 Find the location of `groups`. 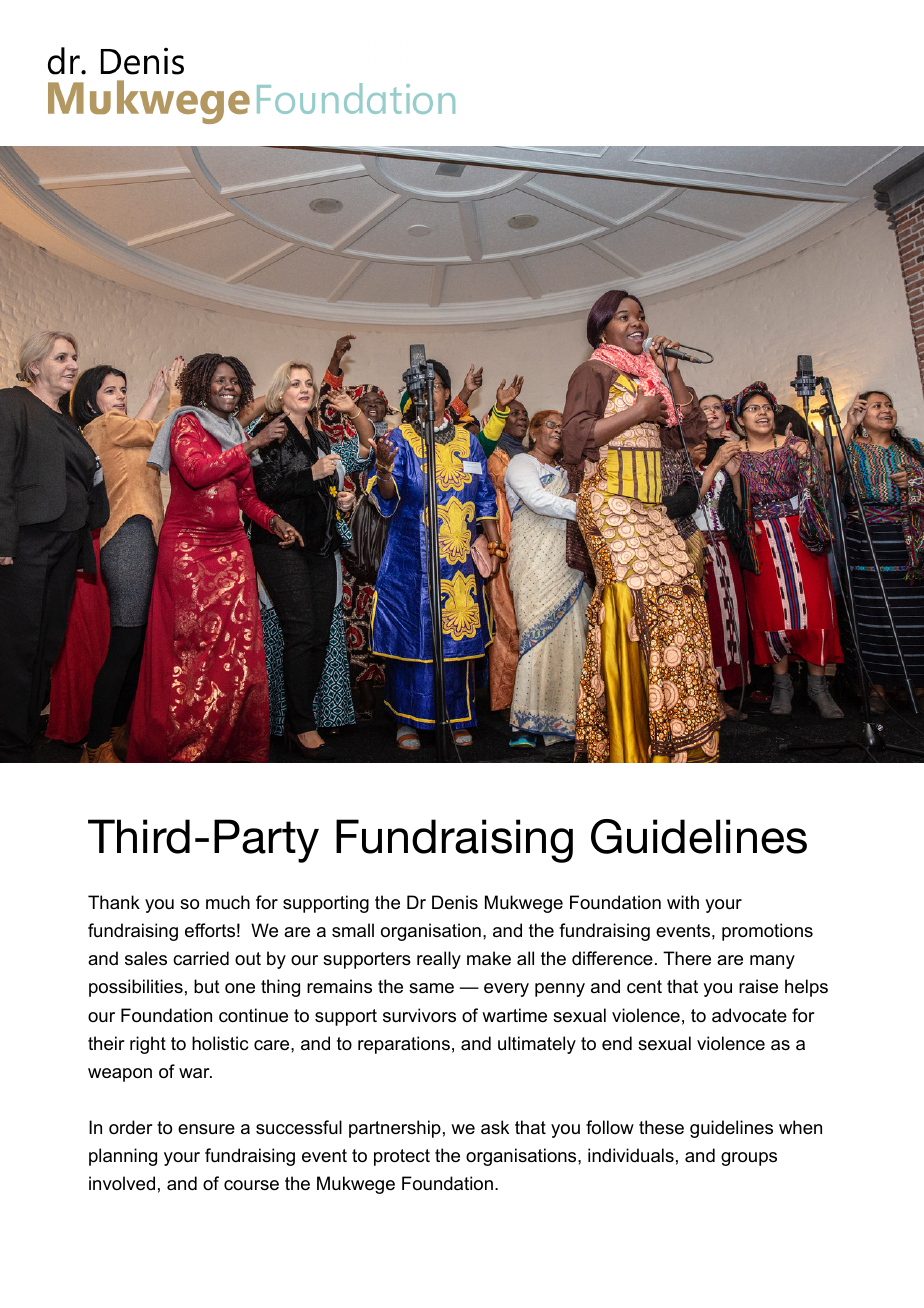

groups is located at coordinates (749, 1159).
